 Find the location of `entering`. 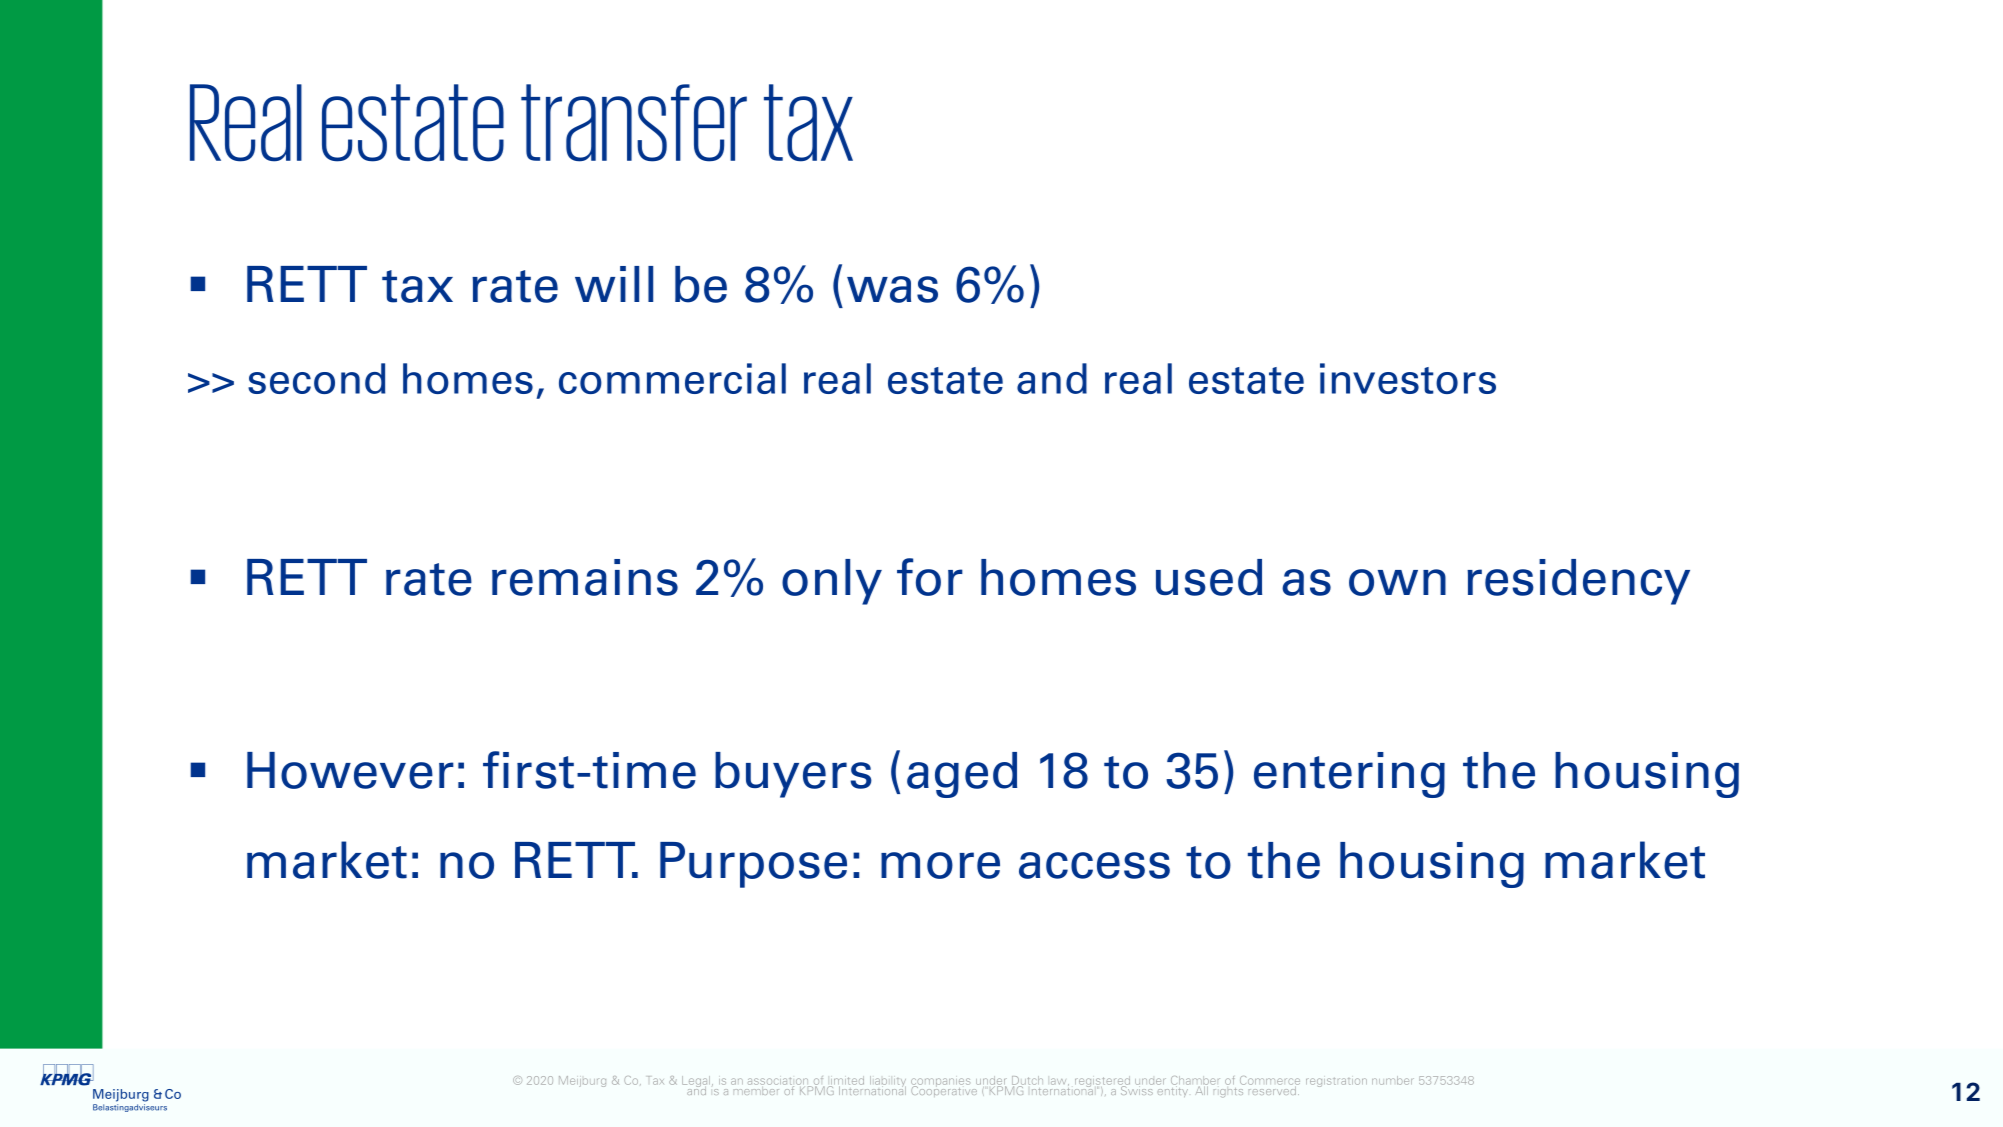

entering is located at coordinates (1349, 775).
